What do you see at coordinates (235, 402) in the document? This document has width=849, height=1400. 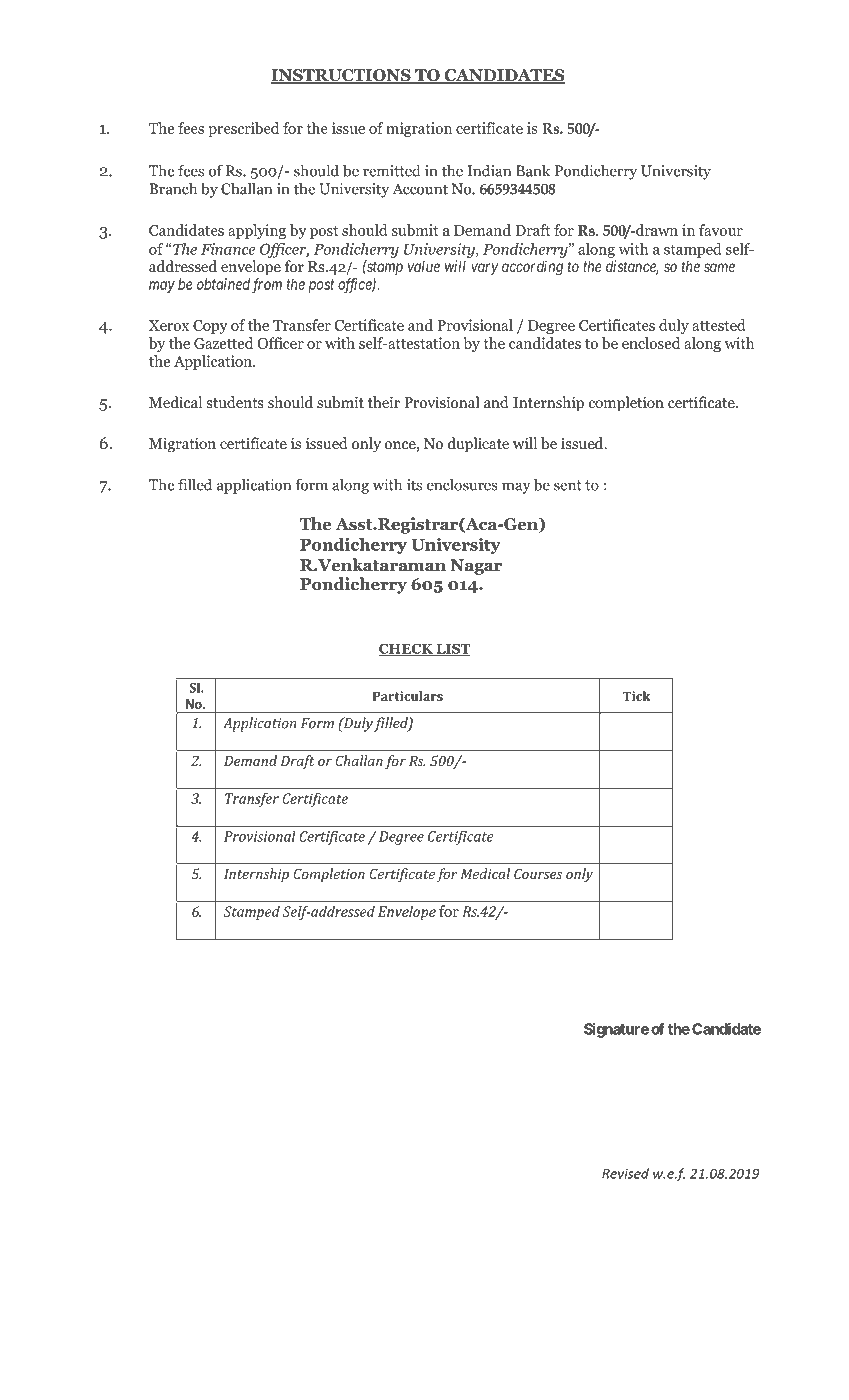 I see `students` at bounding box center [235, 402].
